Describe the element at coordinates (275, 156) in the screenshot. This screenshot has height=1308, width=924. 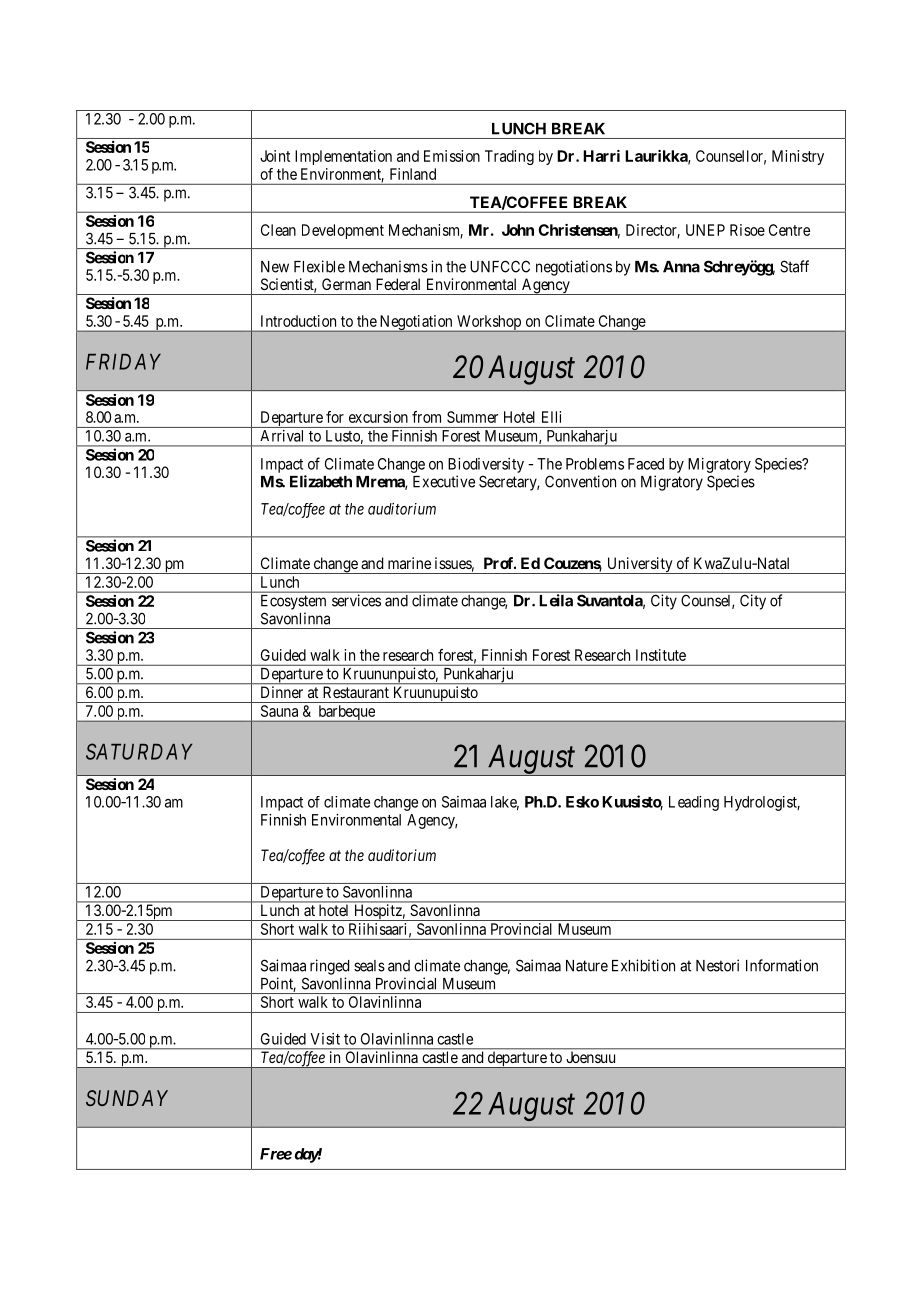
I see `Joint` at that location.
